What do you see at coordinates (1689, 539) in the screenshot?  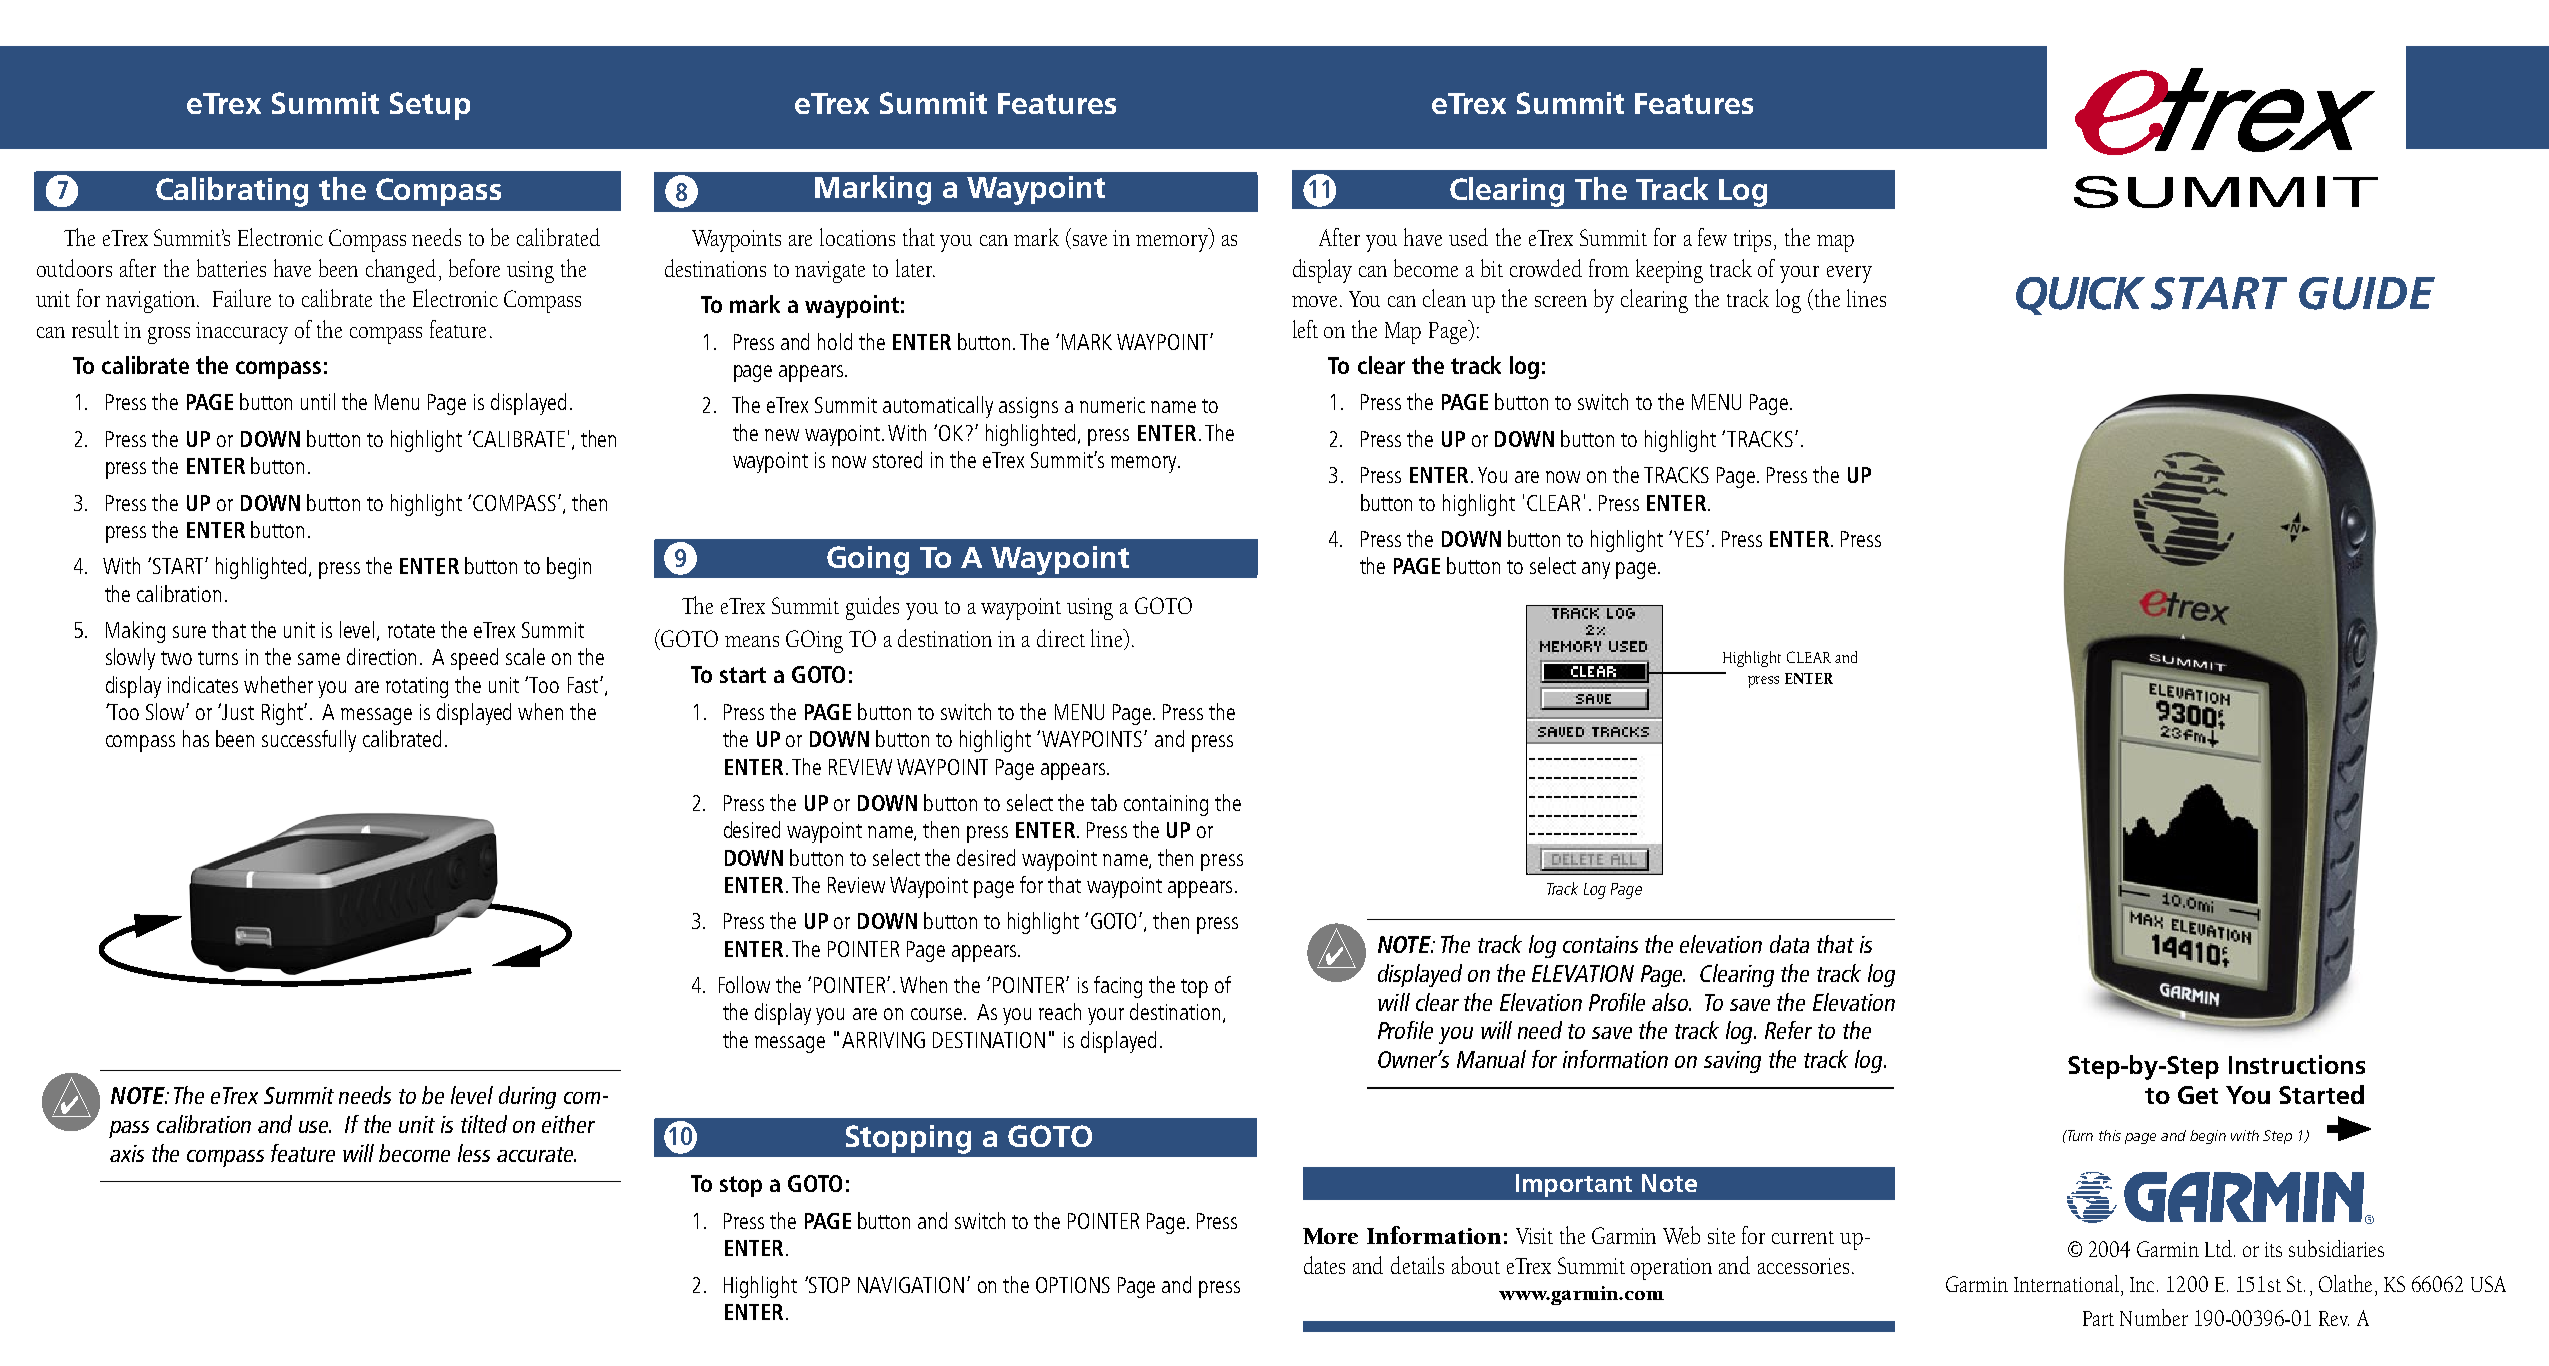 I see `YES` at bounding box center [1689, 539].
